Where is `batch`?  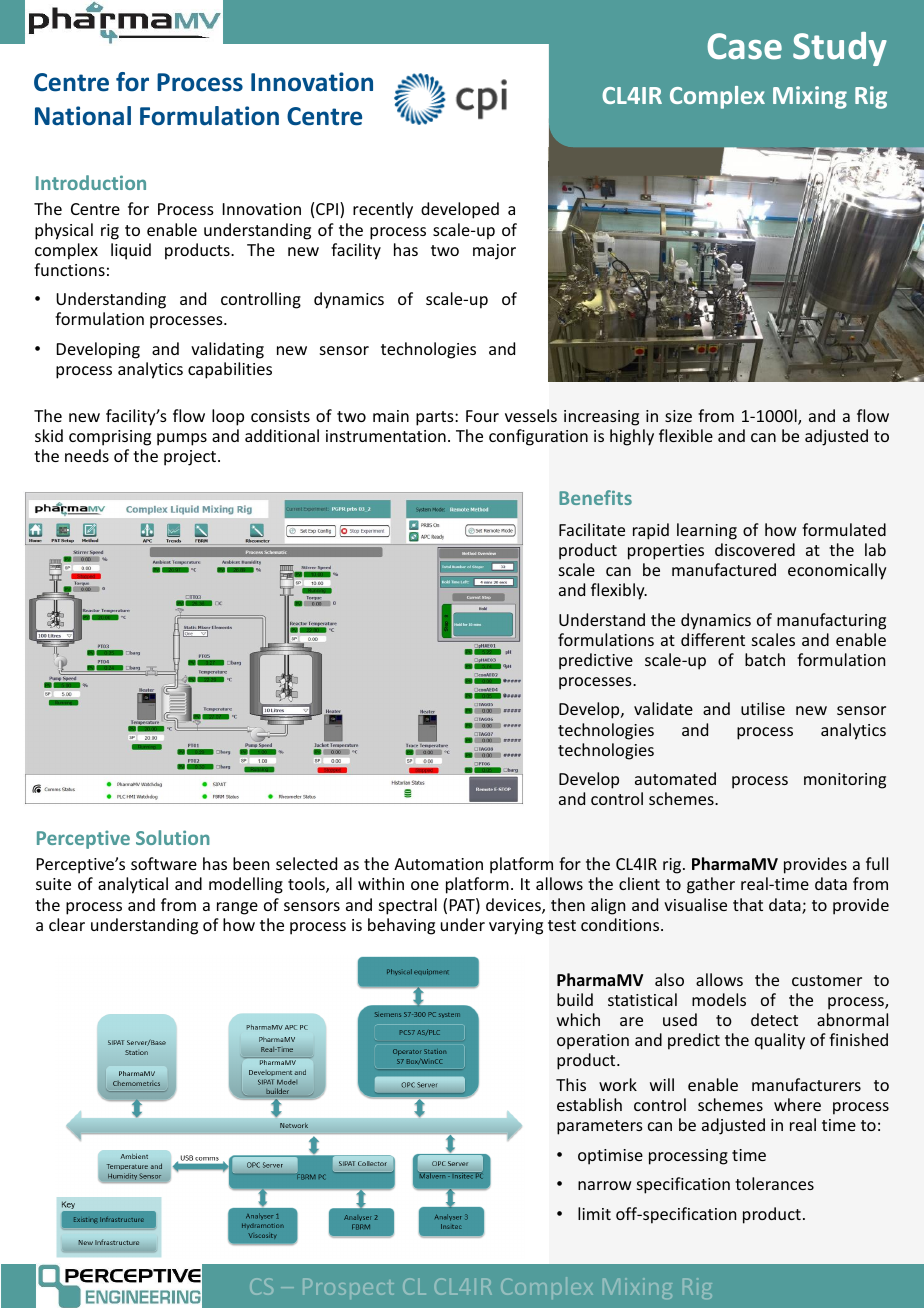 batch is located at coordinates (765, 659).
